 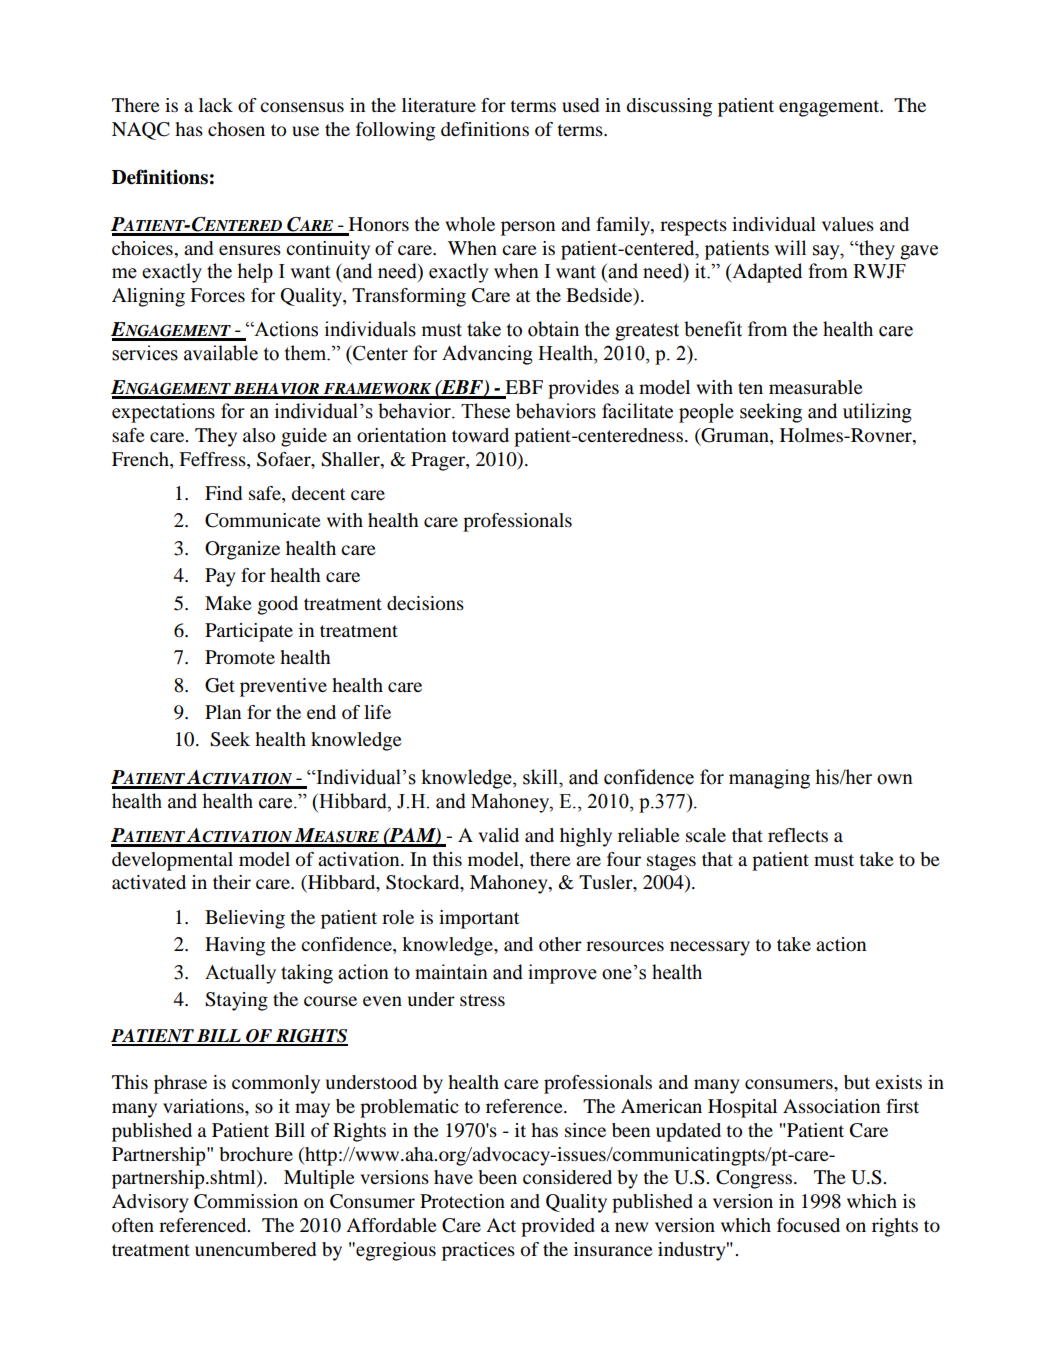 I want to click on Find, so click(x=223, y=493).
